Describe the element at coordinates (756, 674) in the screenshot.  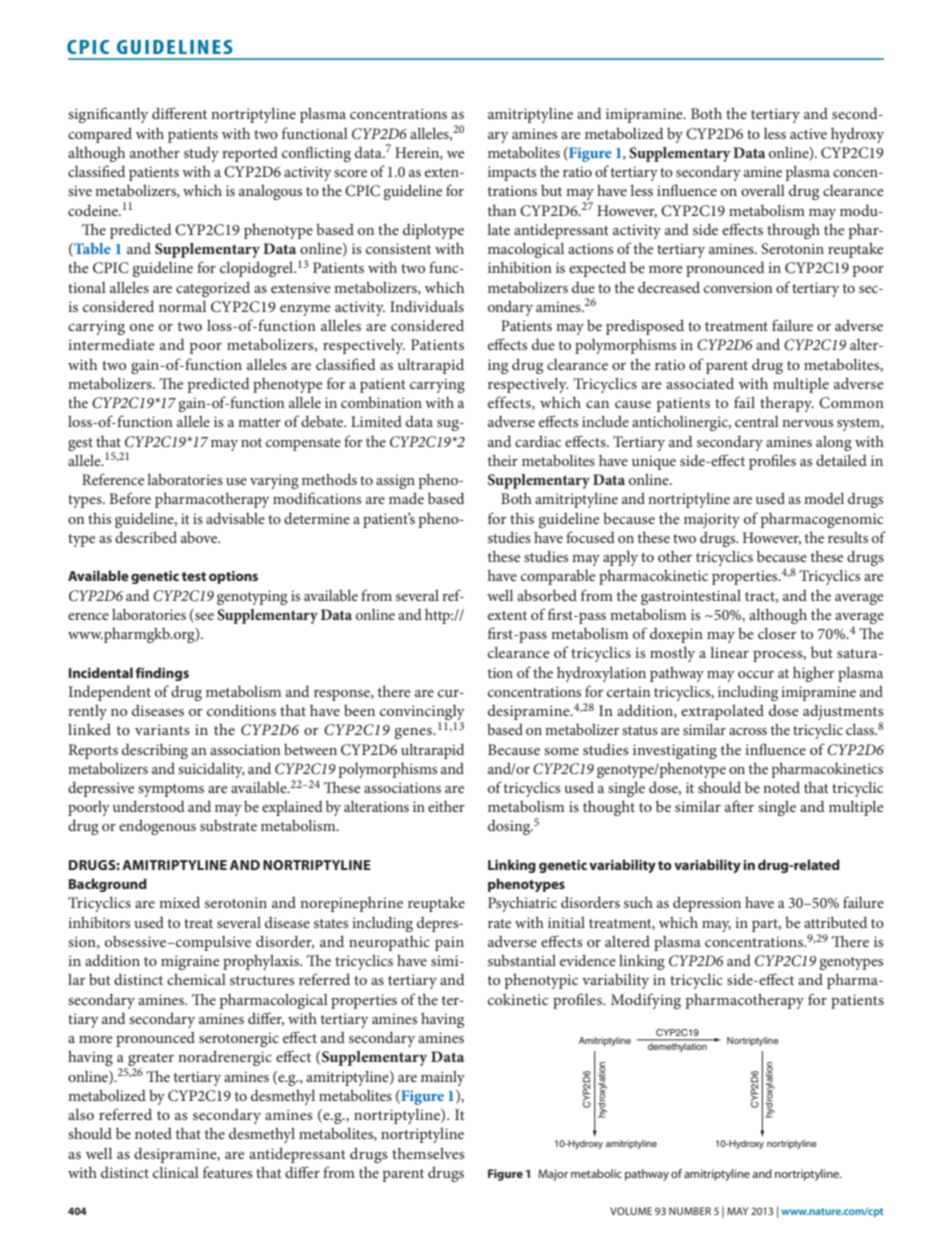
I see `occur` at that location.
